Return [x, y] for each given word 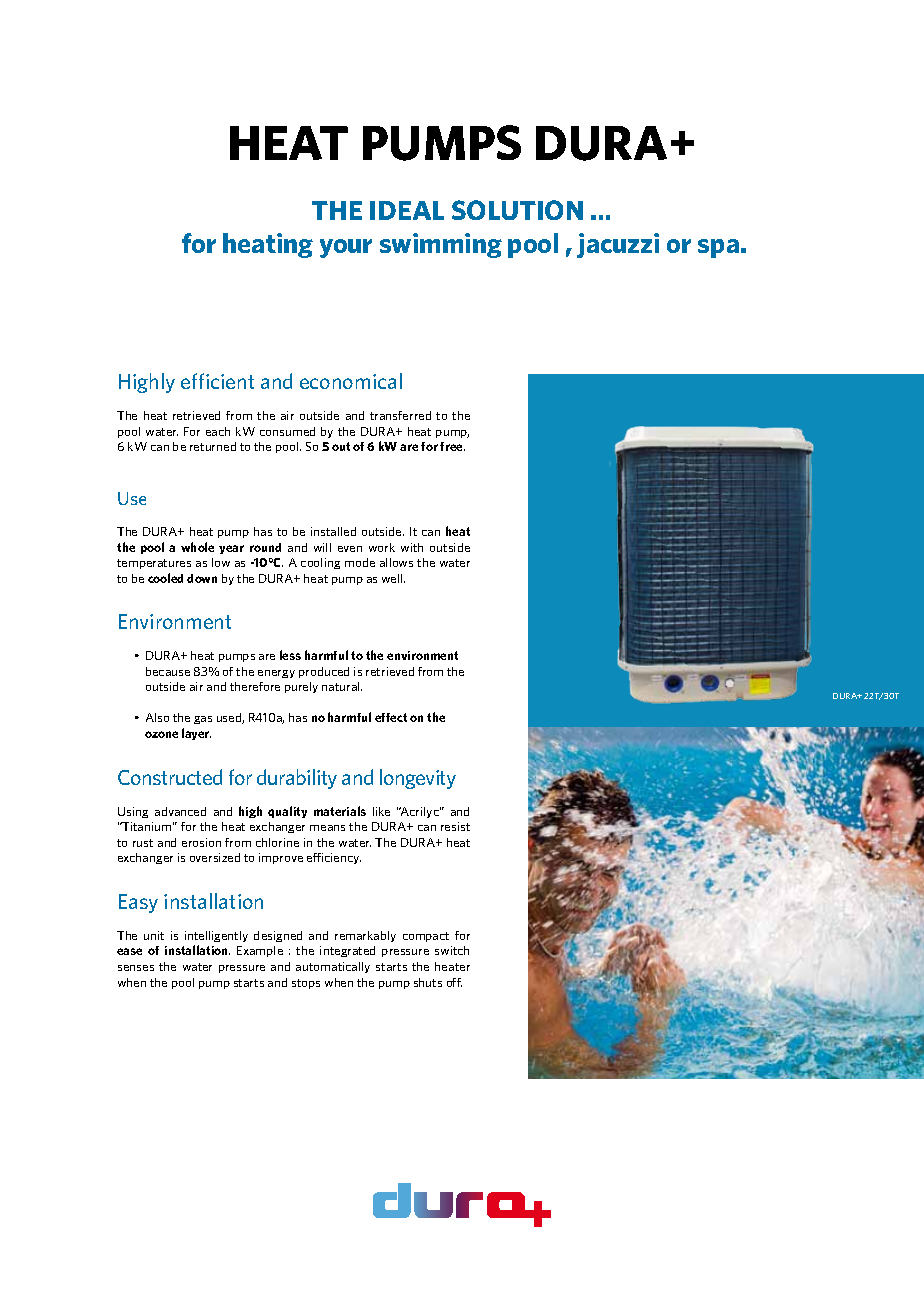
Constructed [170, 777]
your [346, 248]
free [452, 446]
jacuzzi [618, 245]
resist [455, 826]
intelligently [216, 936]
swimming [441, 245]
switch [452, 950]
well [393, 578]
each [218, 431]
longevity [418, 779]
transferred [400, 415]
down [202, 578]
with [412, 547]
